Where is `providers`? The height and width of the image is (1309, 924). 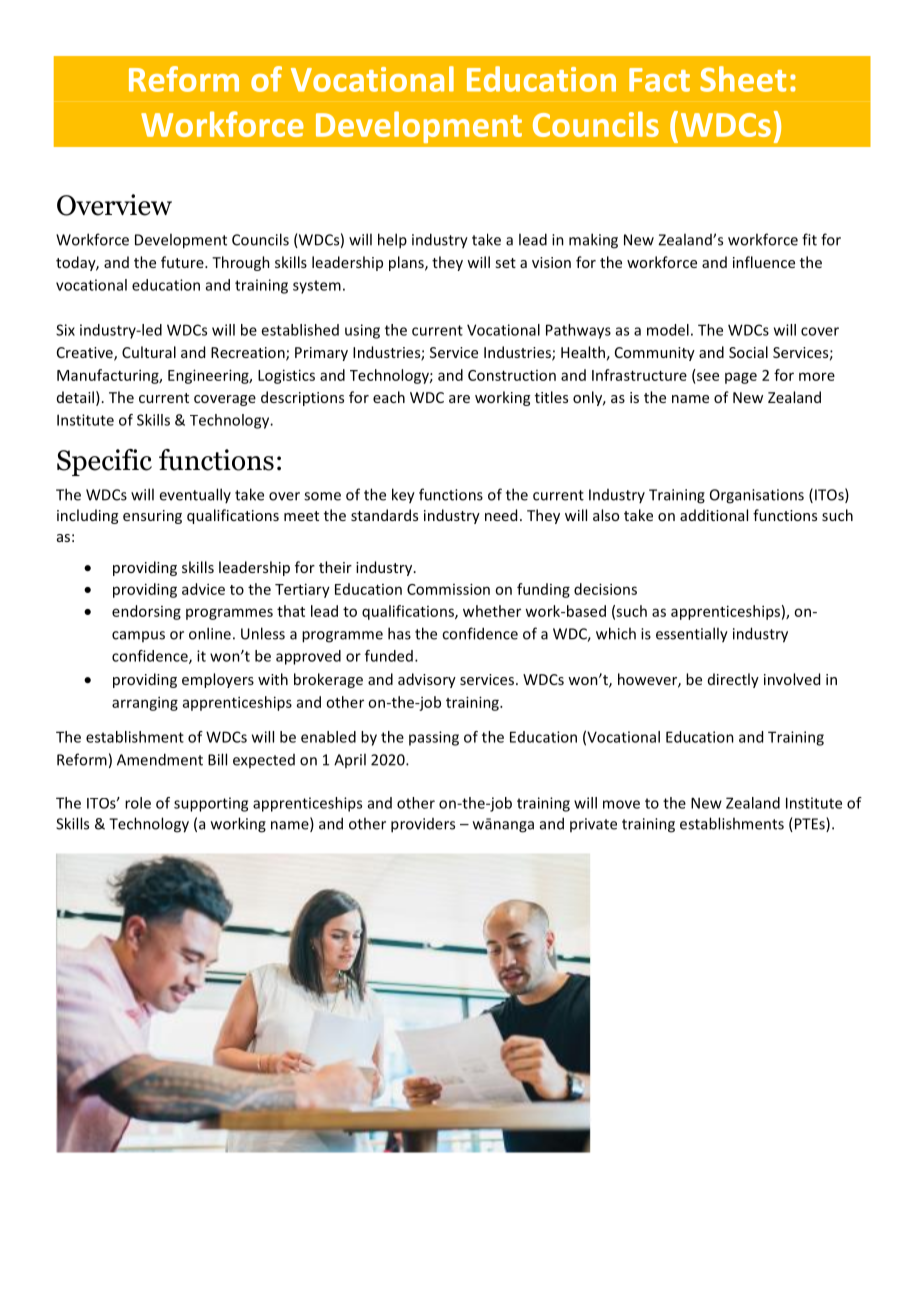
providers is located at coordinates (423, 825).
